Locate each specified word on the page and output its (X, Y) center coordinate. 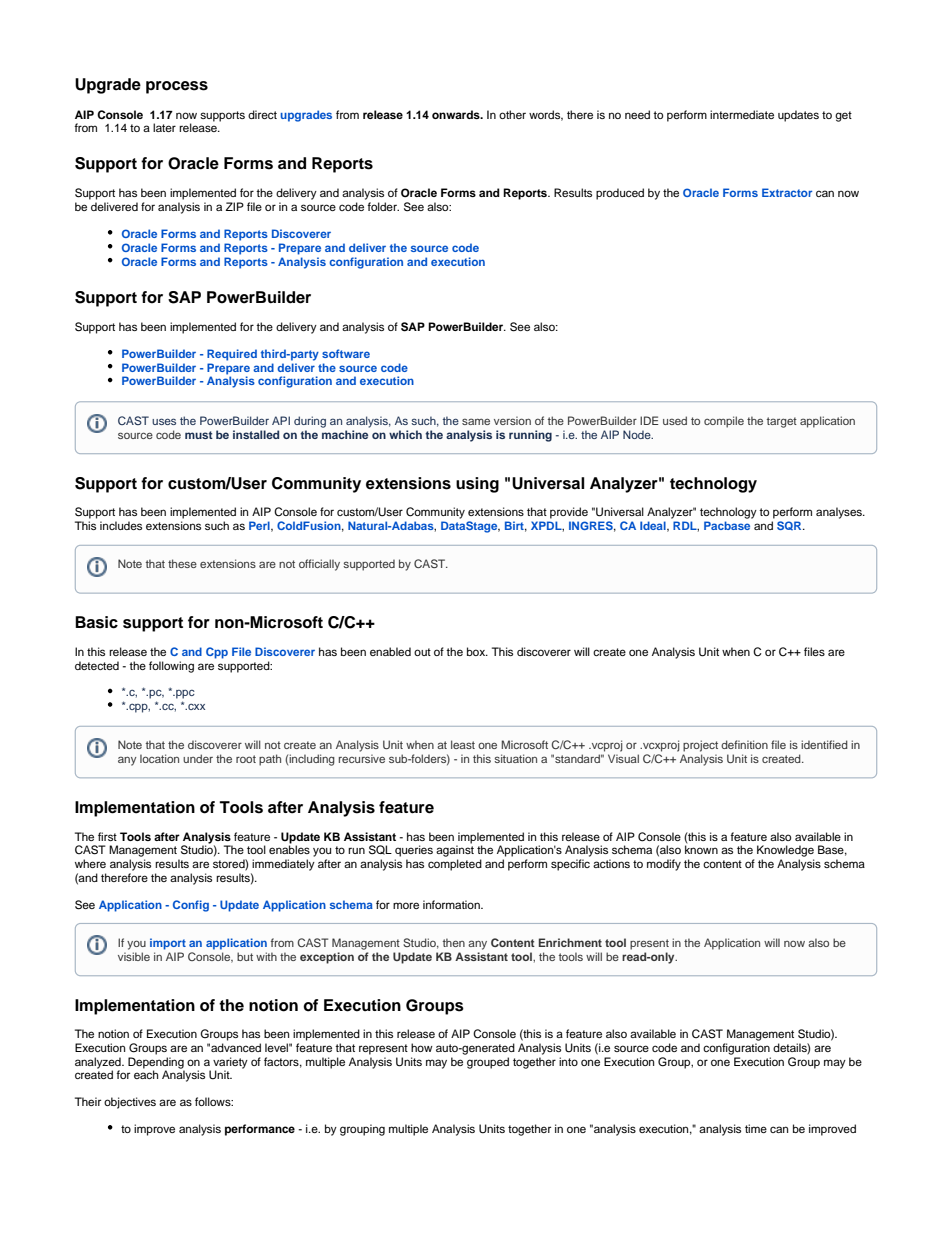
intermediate (742, 114)
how (422, 1047)
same (476, 421)
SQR (790, 525)
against (455, 851)
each (146, 1073)
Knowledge (785, 851)
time (756, 1128)
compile (724, 422)
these (182, 563)
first (107, 836)
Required (232, 355)
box (477, 651)
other (512, 114)
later (164, 127)
